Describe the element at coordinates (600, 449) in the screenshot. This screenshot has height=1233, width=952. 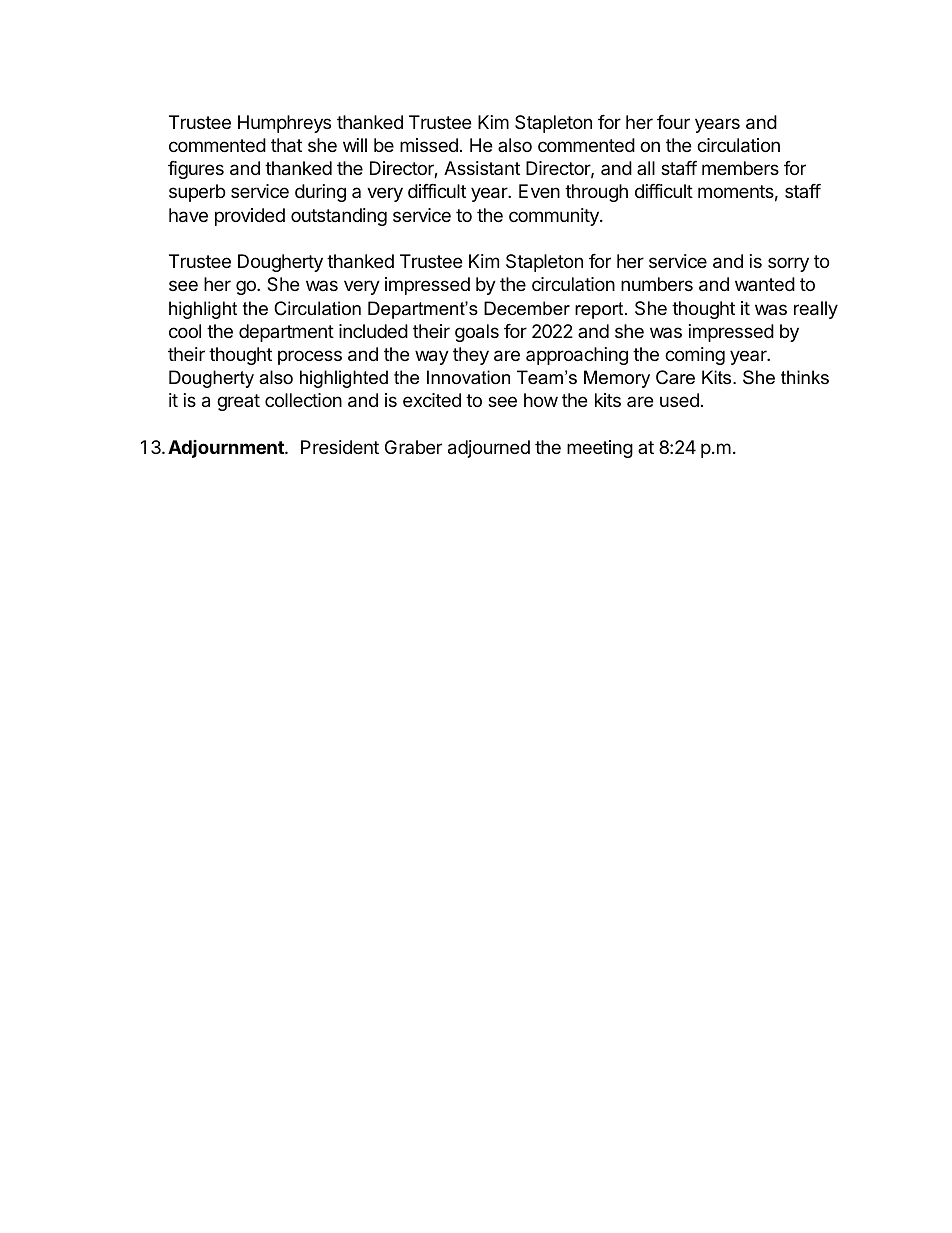
I see `meeting` at that location.
